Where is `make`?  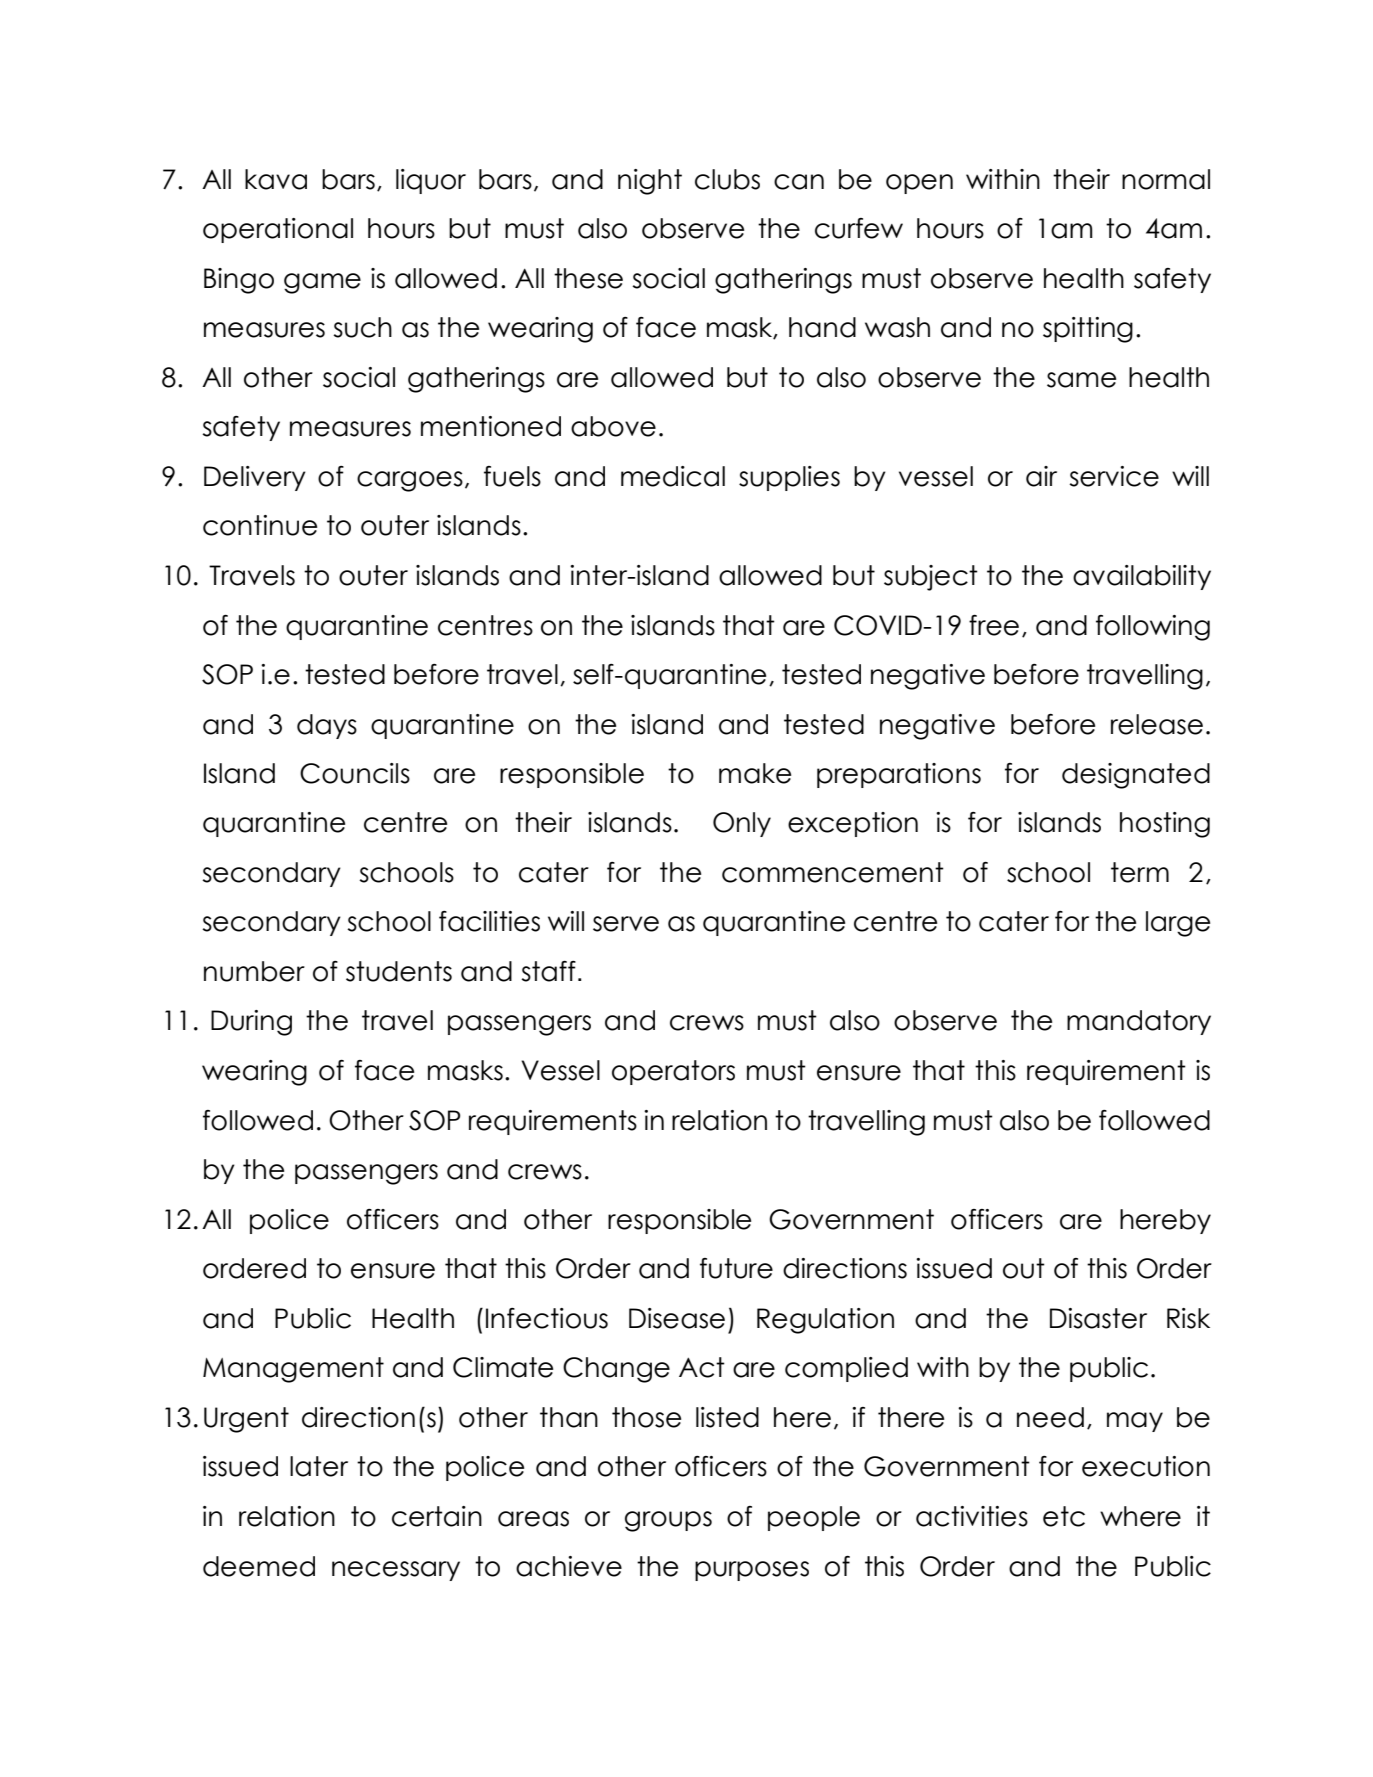 make is located at coordinates (755, 773).
